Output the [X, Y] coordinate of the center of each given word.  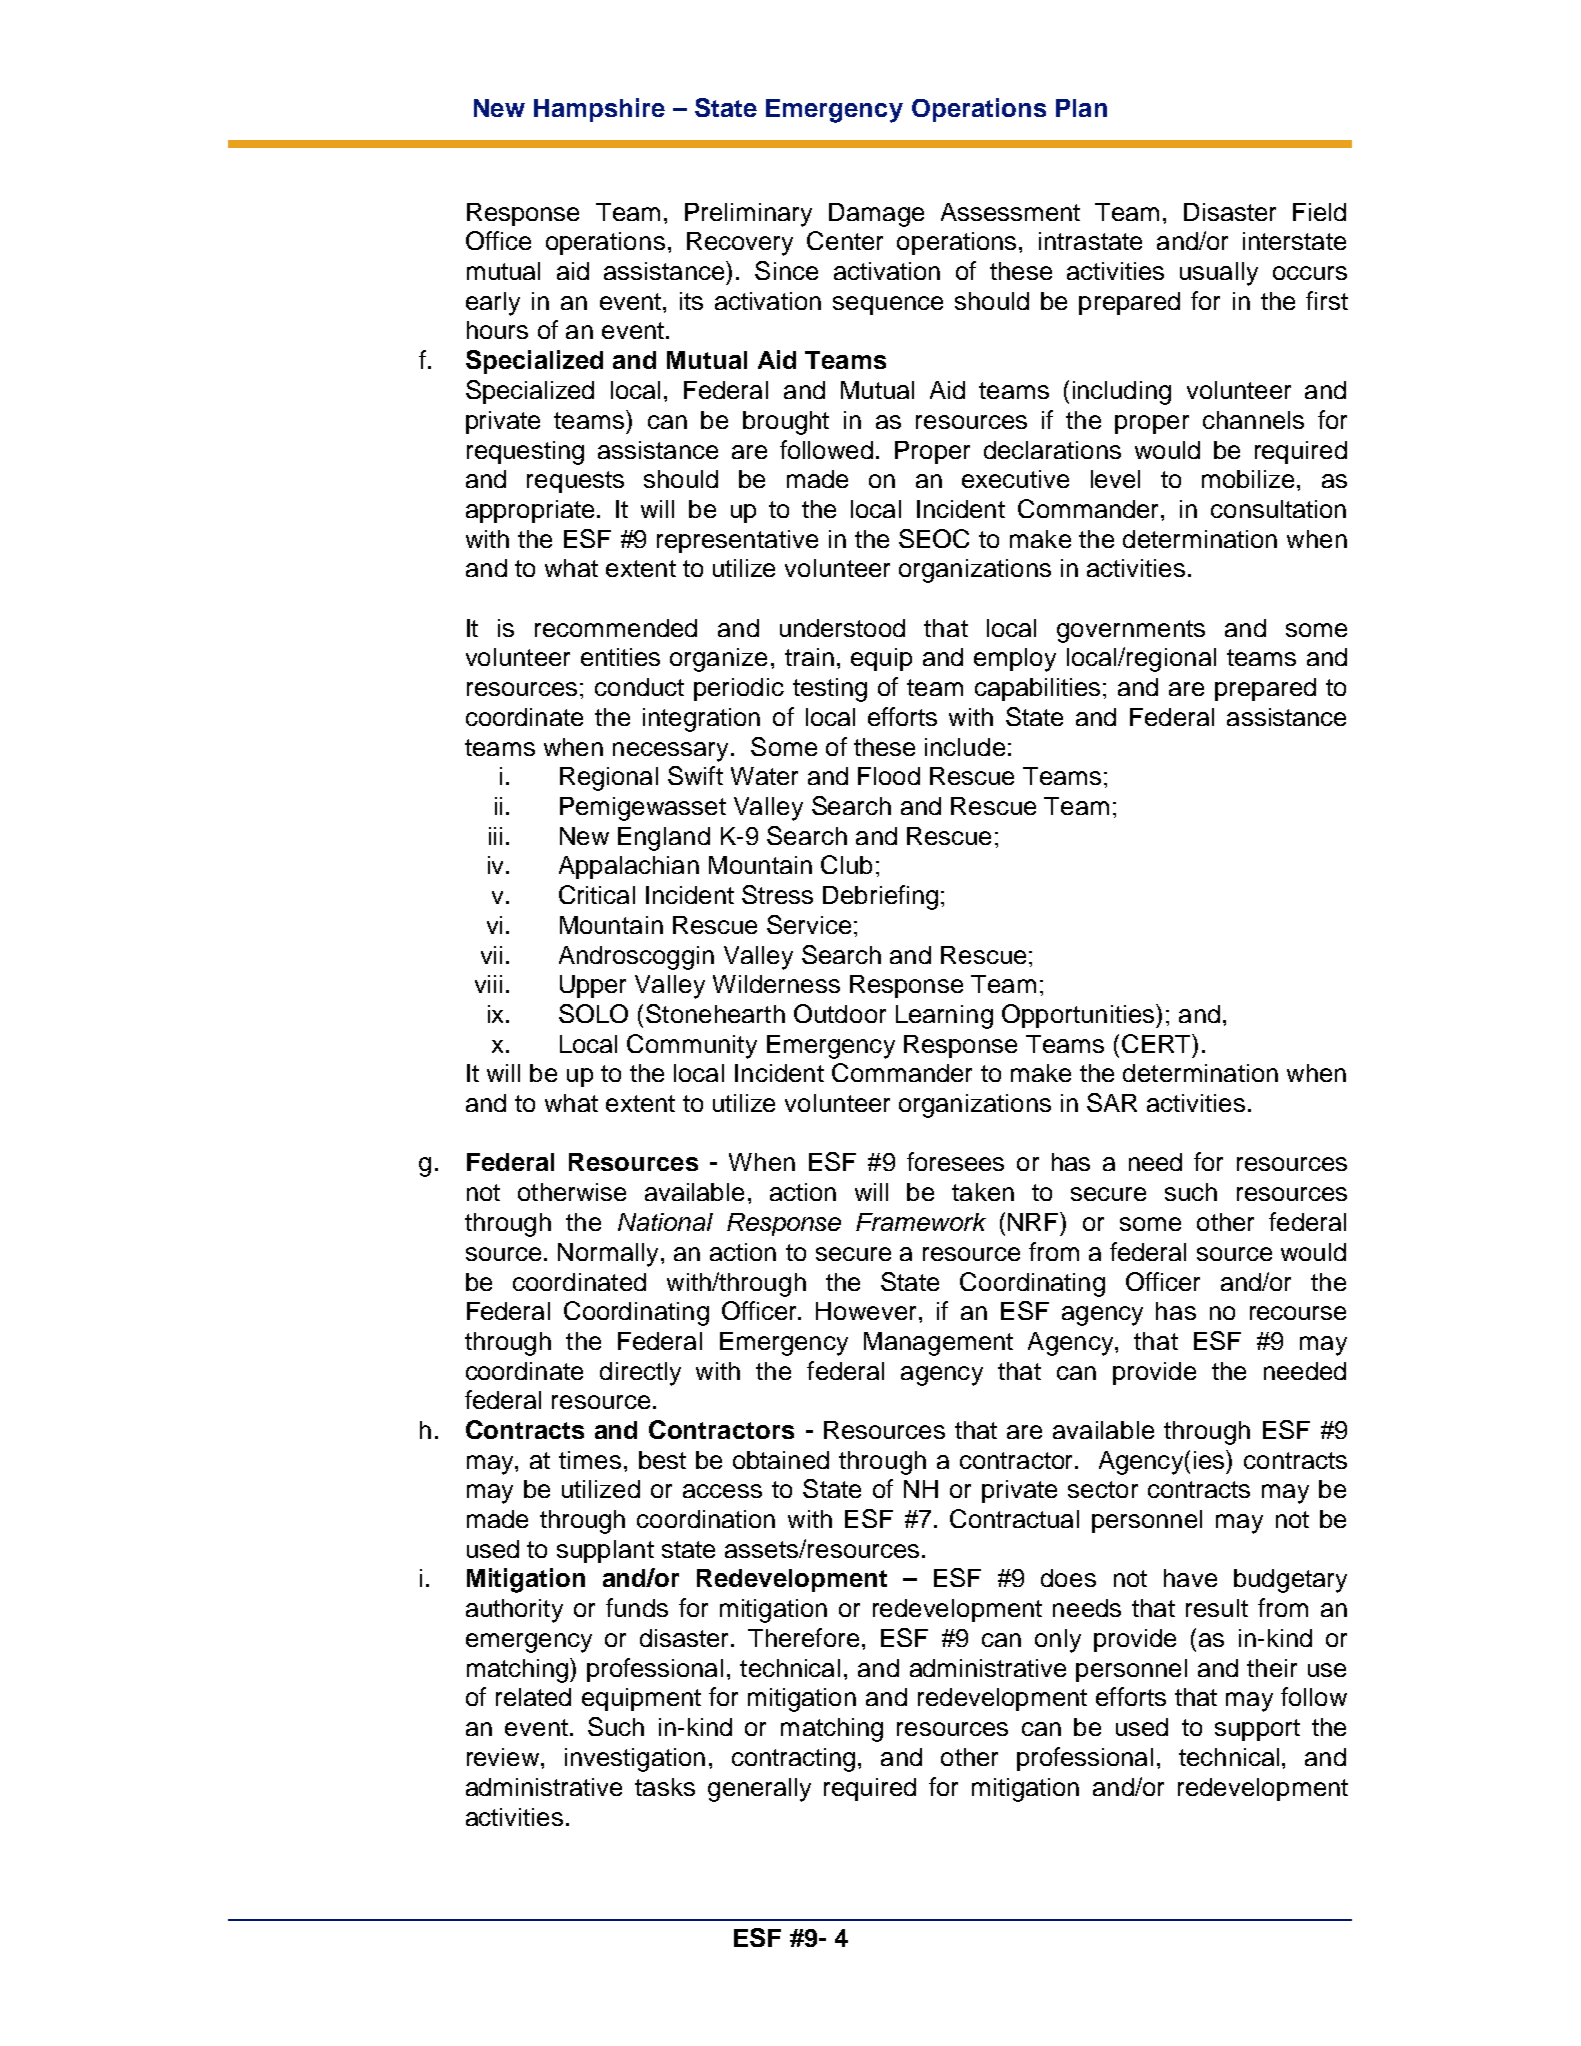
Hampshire [599, 110]
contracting [793, 1760]
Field [1319, 212]
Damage [876, 215]
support [1257, 1730]
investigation [635, 1760]
